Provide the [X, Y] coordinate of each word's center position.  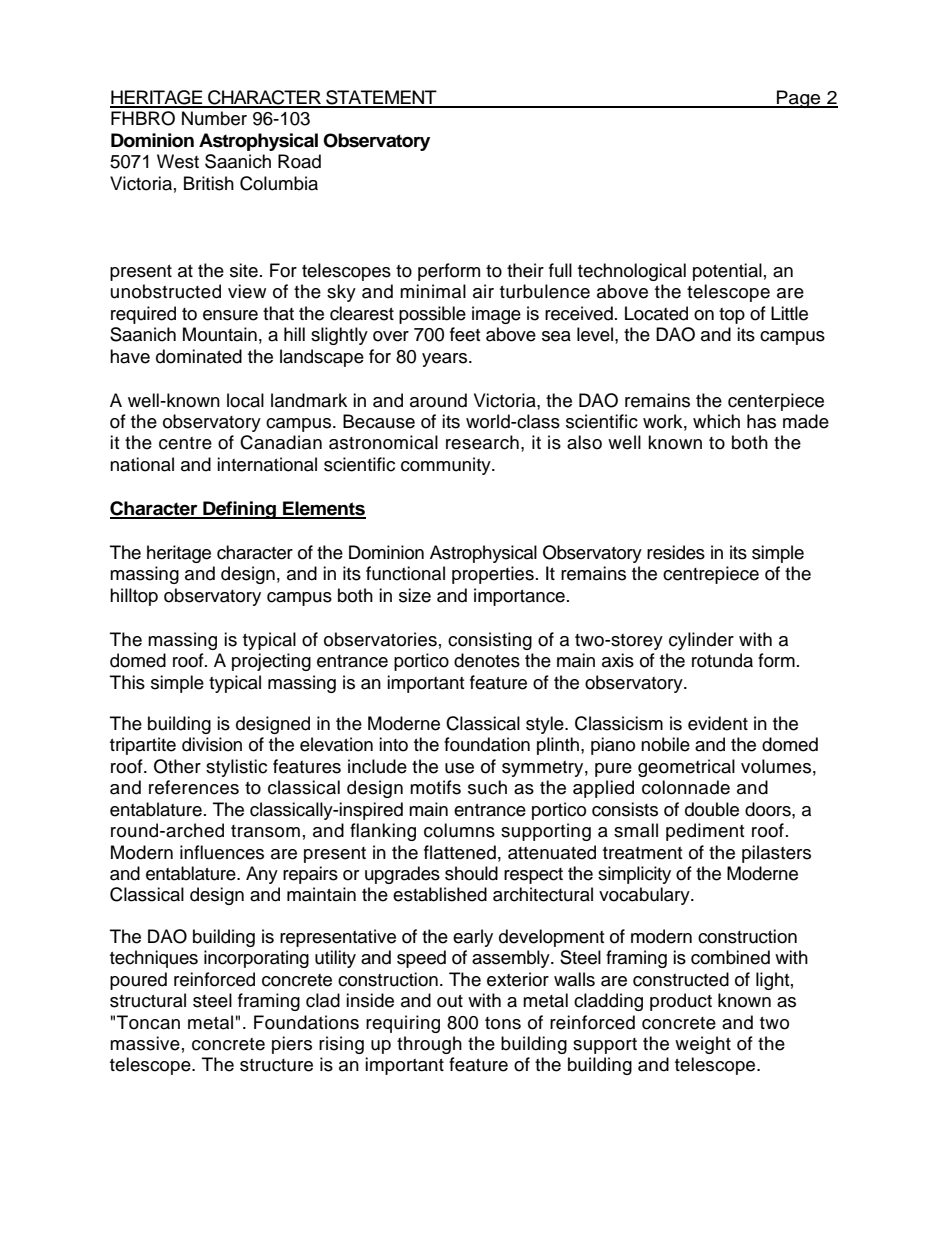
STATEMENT [381, 98]
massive [145, 1043]
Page [799, 99]
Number [214, 118]
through [429, 1045]
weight [703, 1045]
